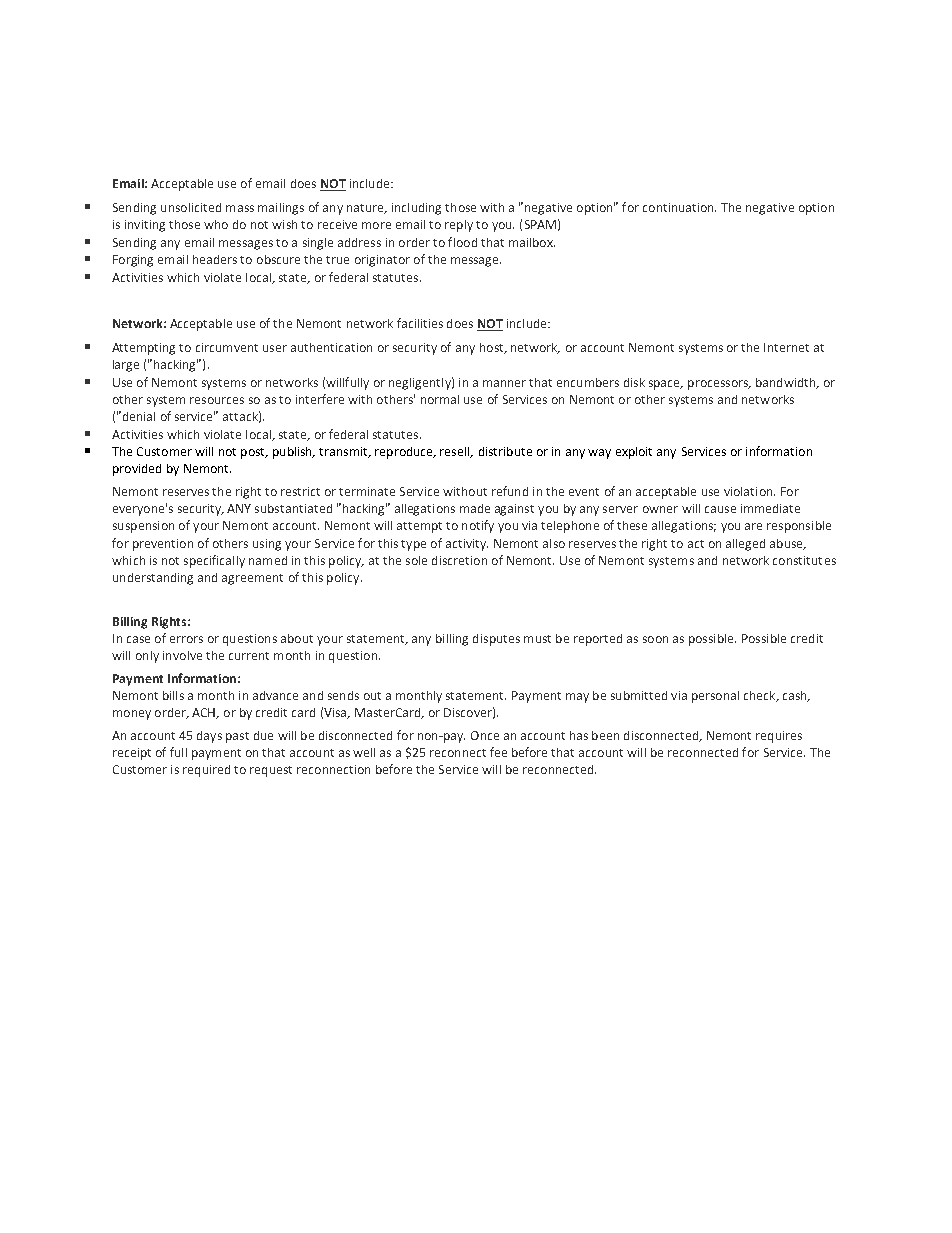 The width and height of the page is (952, 1233). I want to click on who, so click(216, 224).
